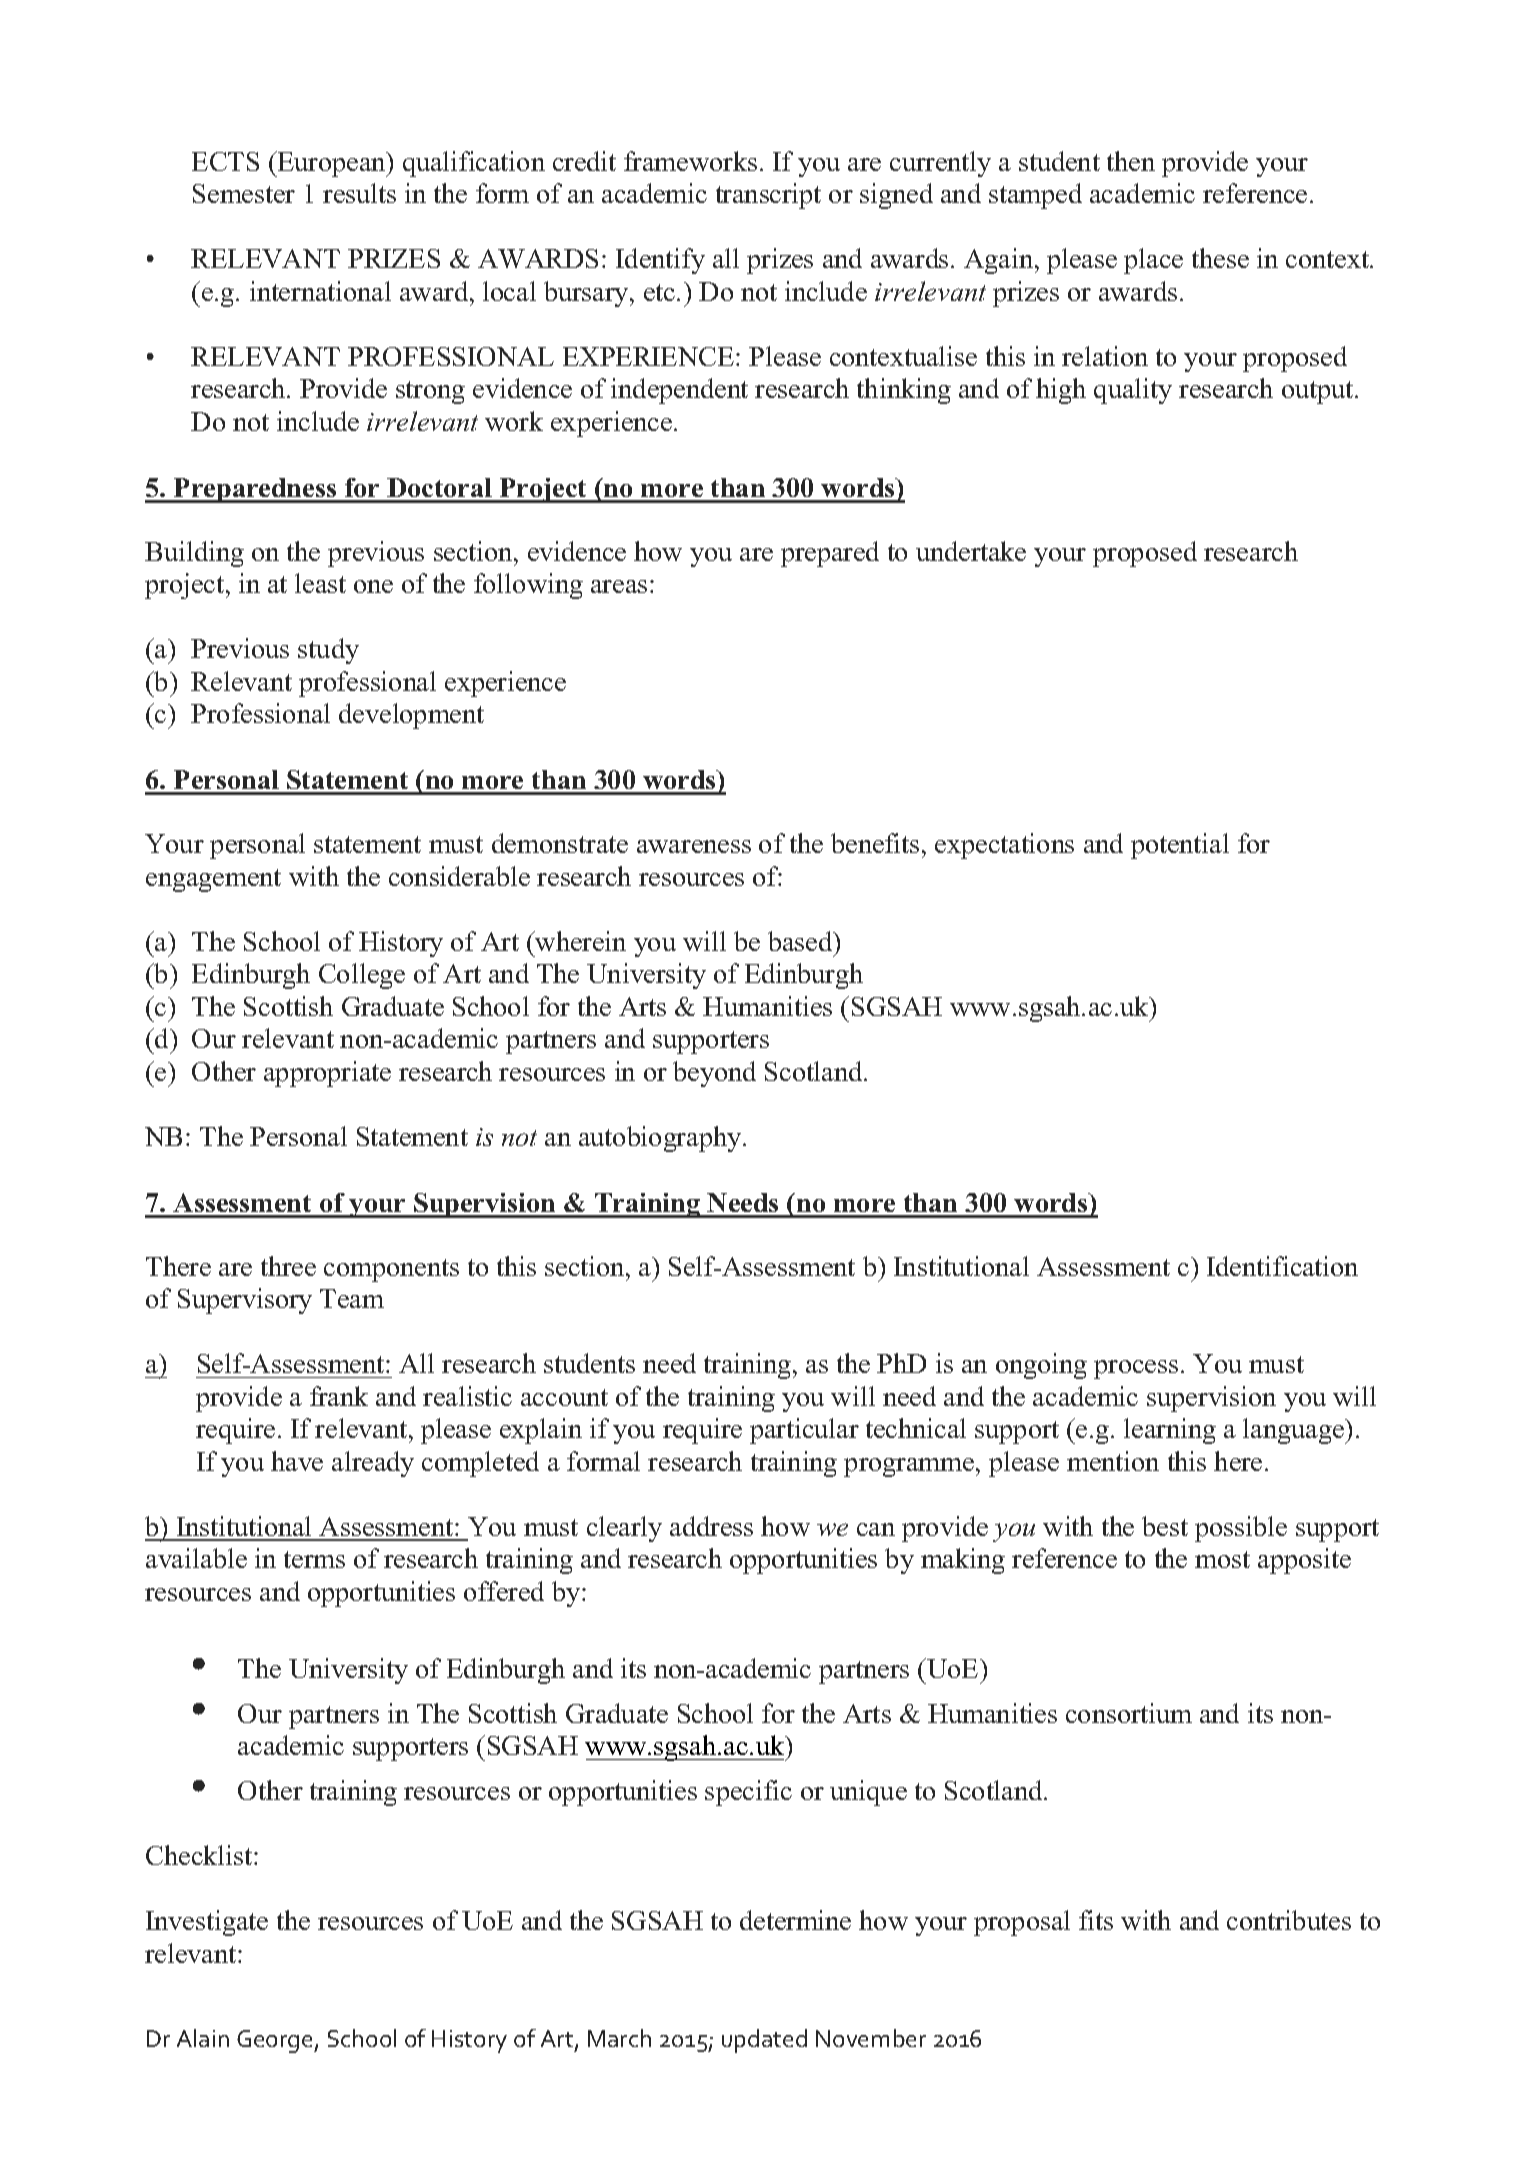 Image resolution: width=1529 pixels, height=2163 pixels. I want to click on results, so click(359, 193).
